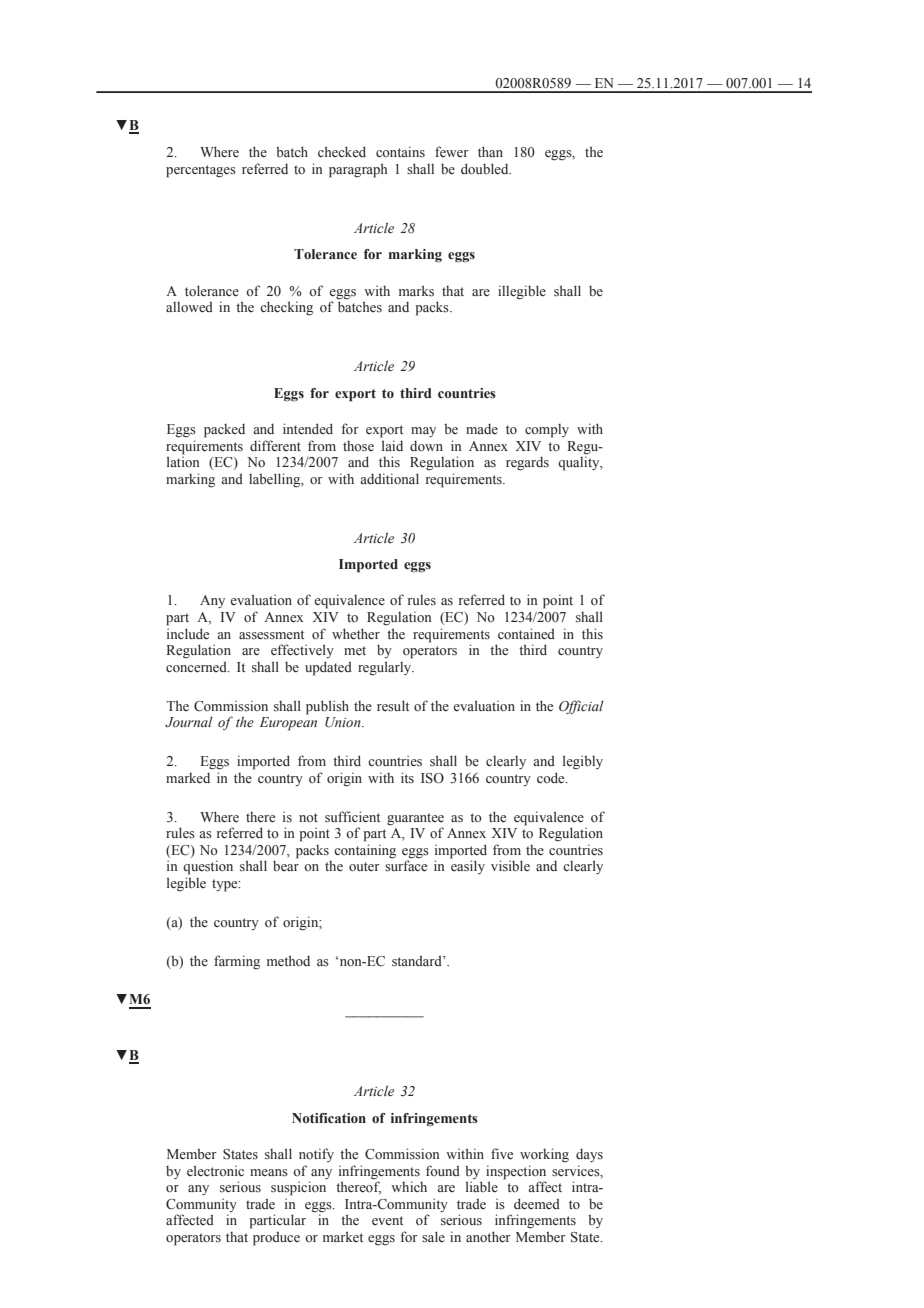 This document has width=924, height=1308. What do you see at coordinates (490, 151) in the document?
I see `than` at bounding box center [490, 151].
